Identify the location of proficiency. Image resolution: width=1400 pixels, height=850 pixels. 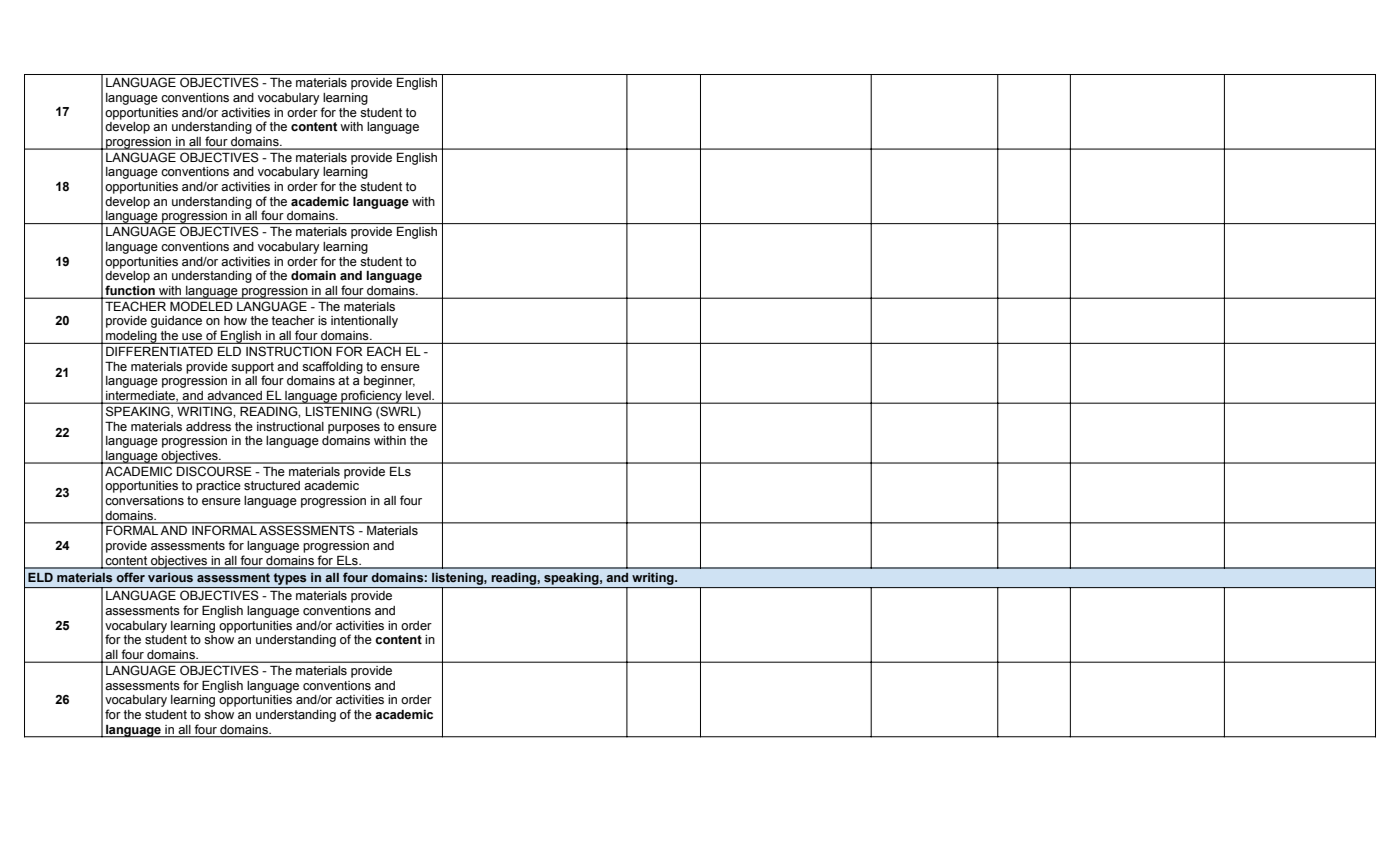
(371, 397).
